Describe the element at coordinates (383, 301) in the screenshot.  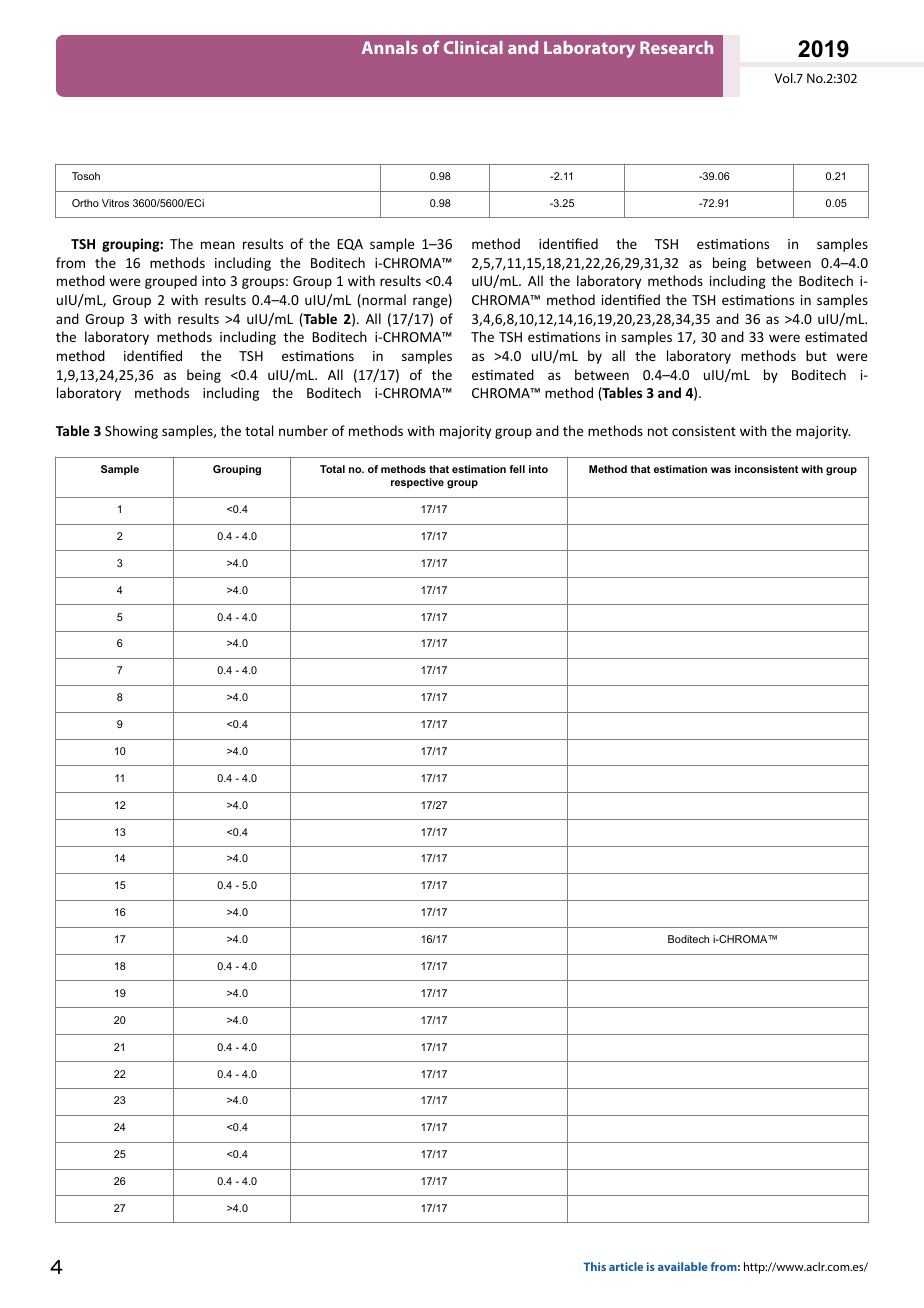
I see `normal` at that location.
